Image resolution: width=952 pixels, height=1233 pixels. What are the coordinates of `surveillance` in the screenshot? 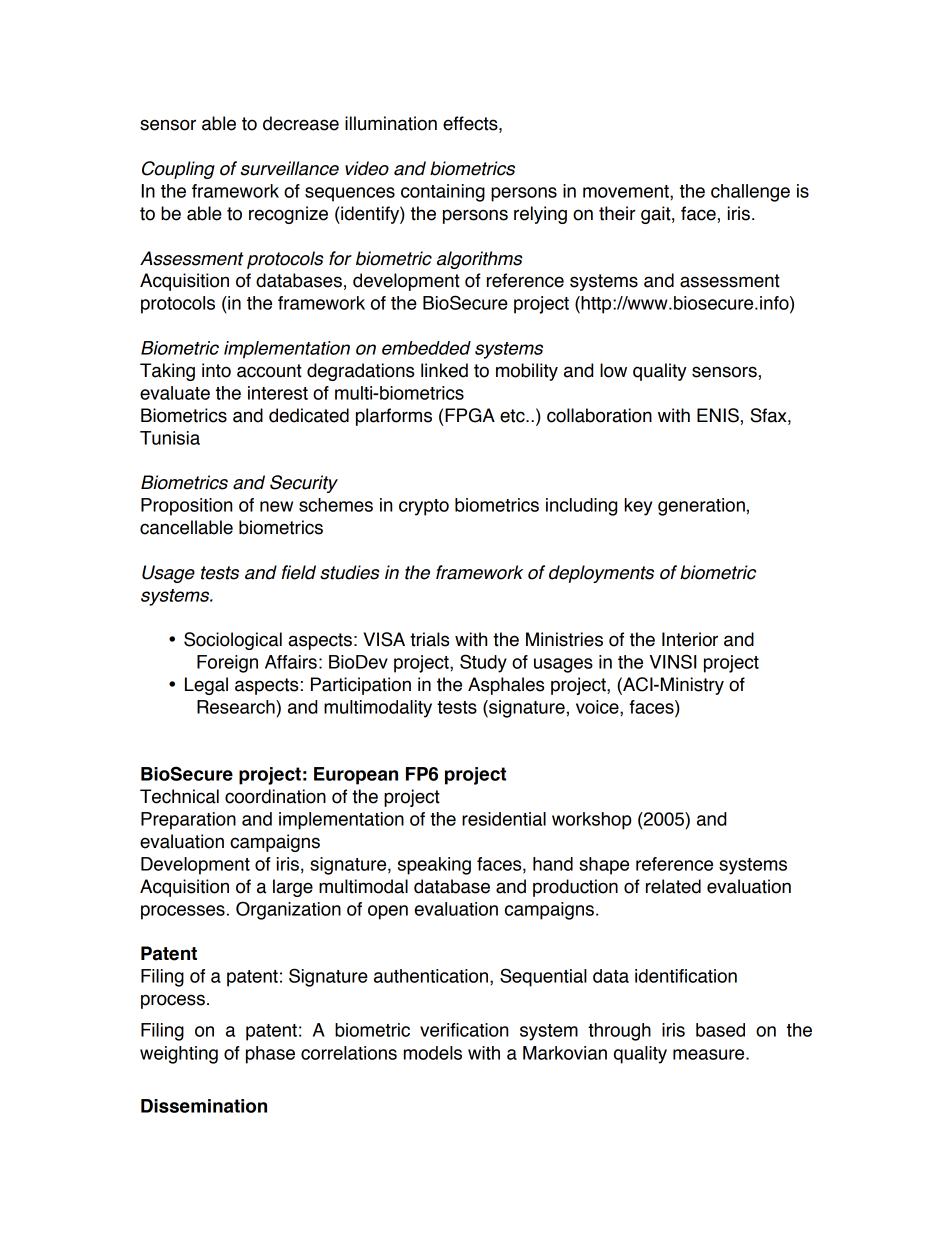 It's located at (290, 168).
